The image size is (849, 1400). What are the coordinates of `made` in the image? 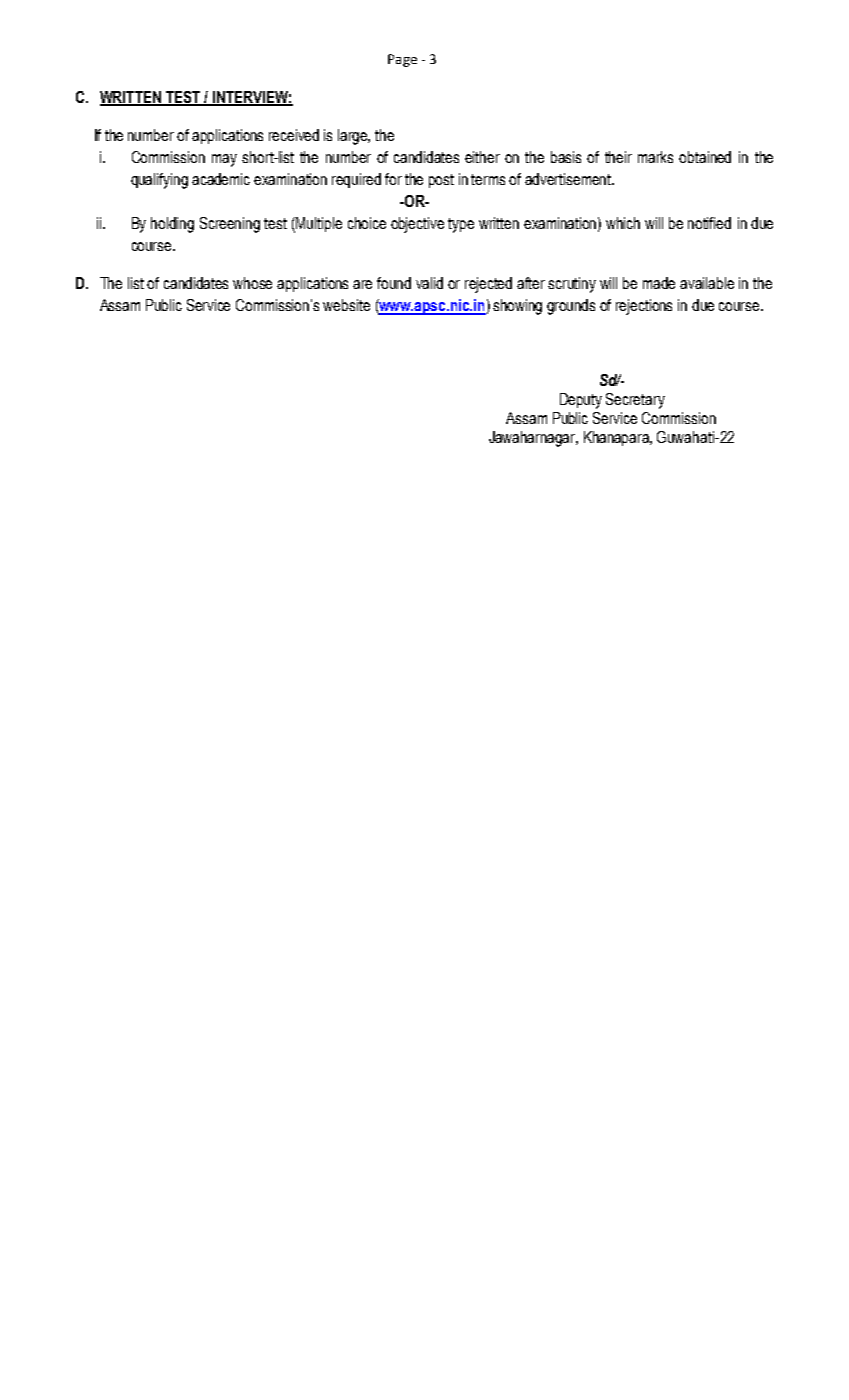 It's located at (659, 283).
